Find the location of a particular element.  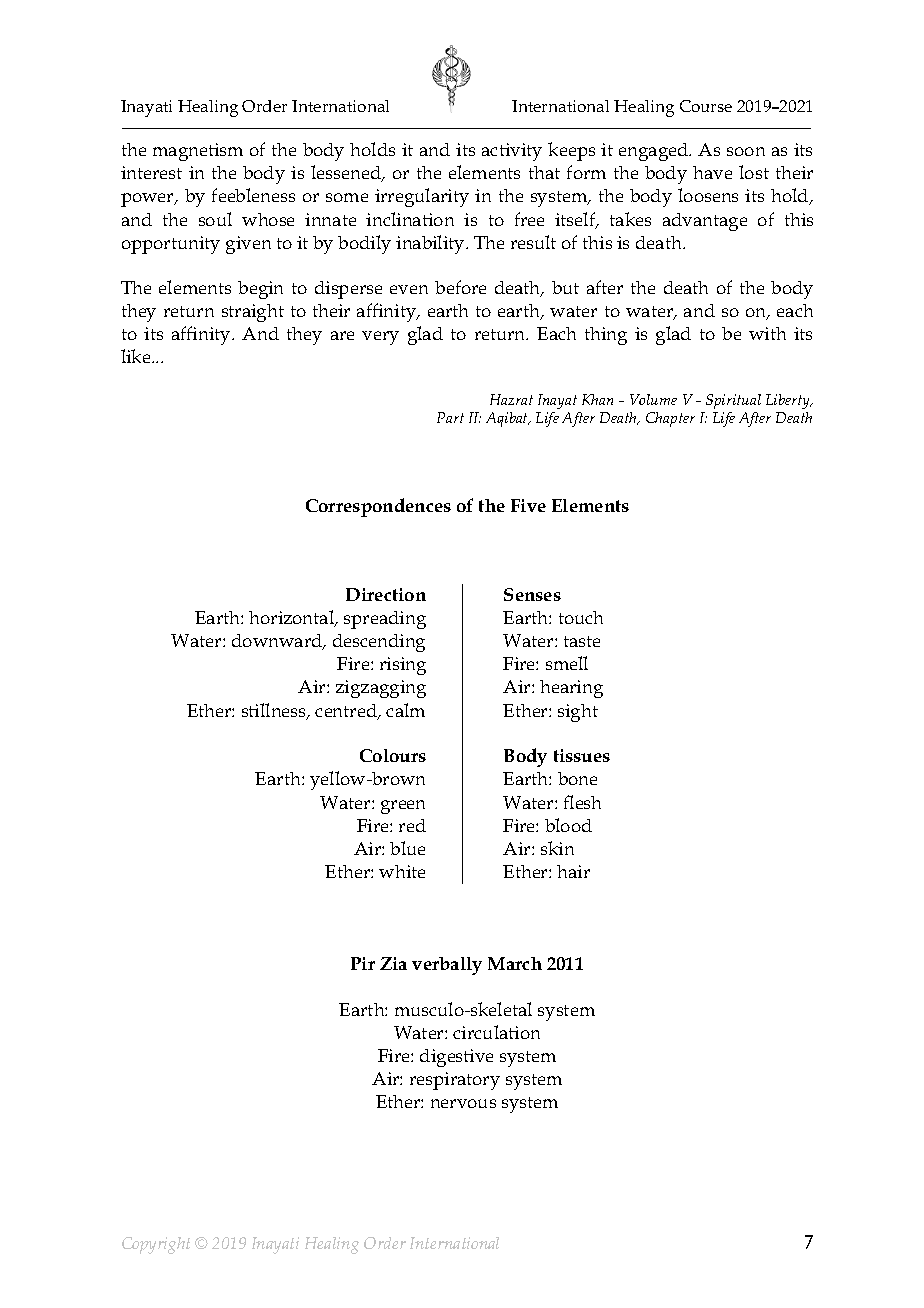

flesh is located at coordinates (582, 802).
